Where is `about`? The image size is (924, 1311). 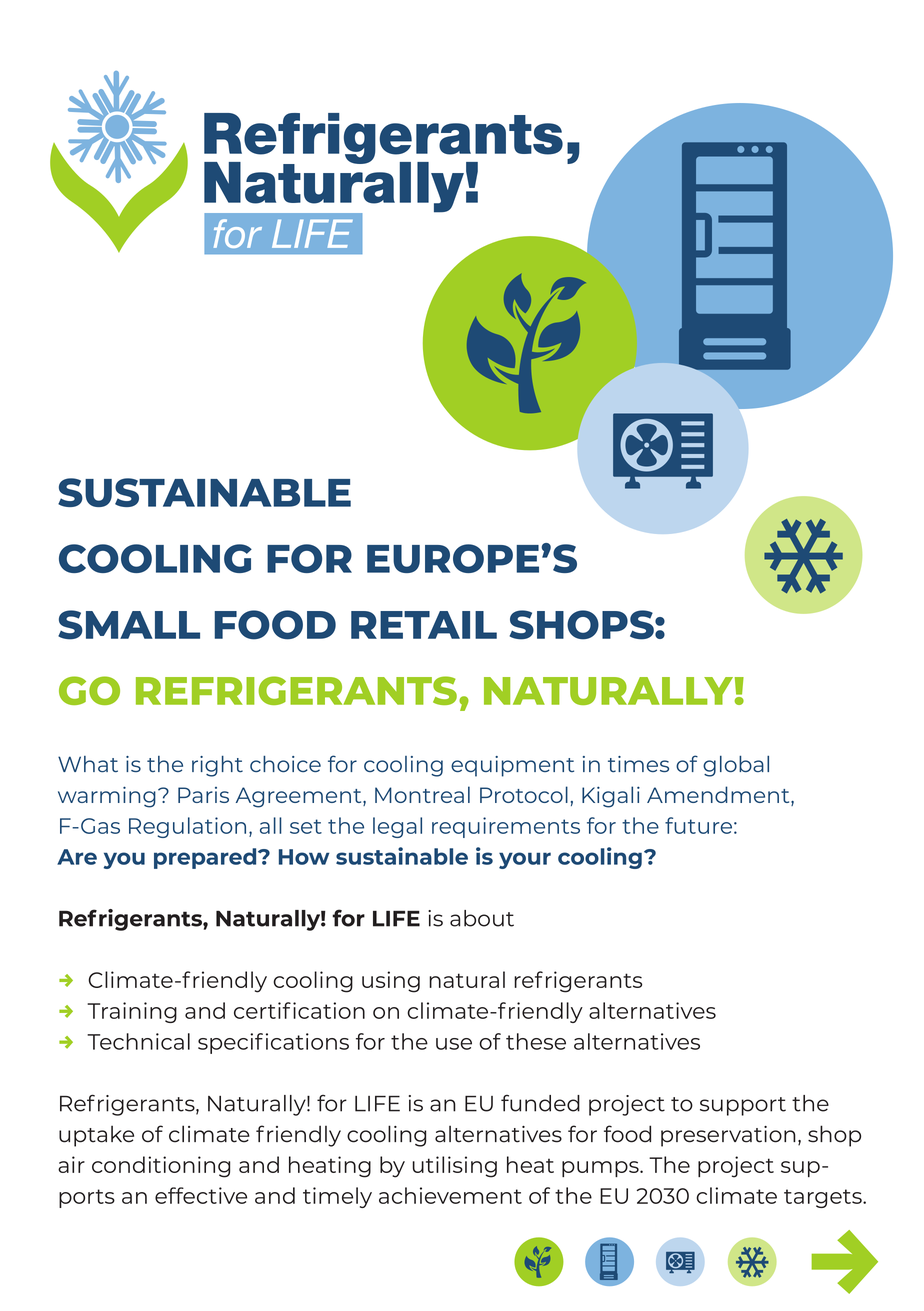 about is located at coordinates (482, 918).
